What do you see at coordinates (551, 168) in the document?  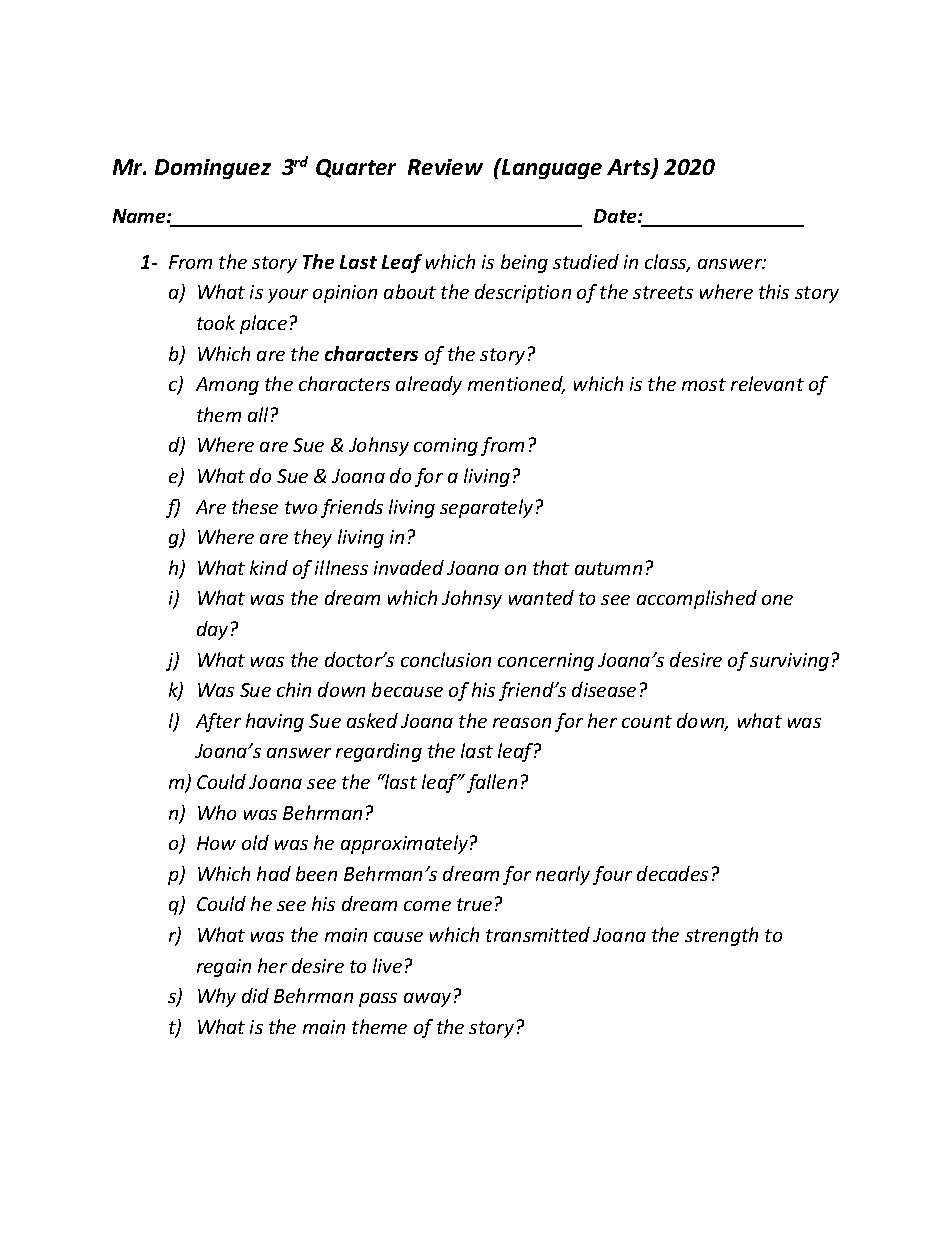 I see `Language` at bounding box center [551, 168].
